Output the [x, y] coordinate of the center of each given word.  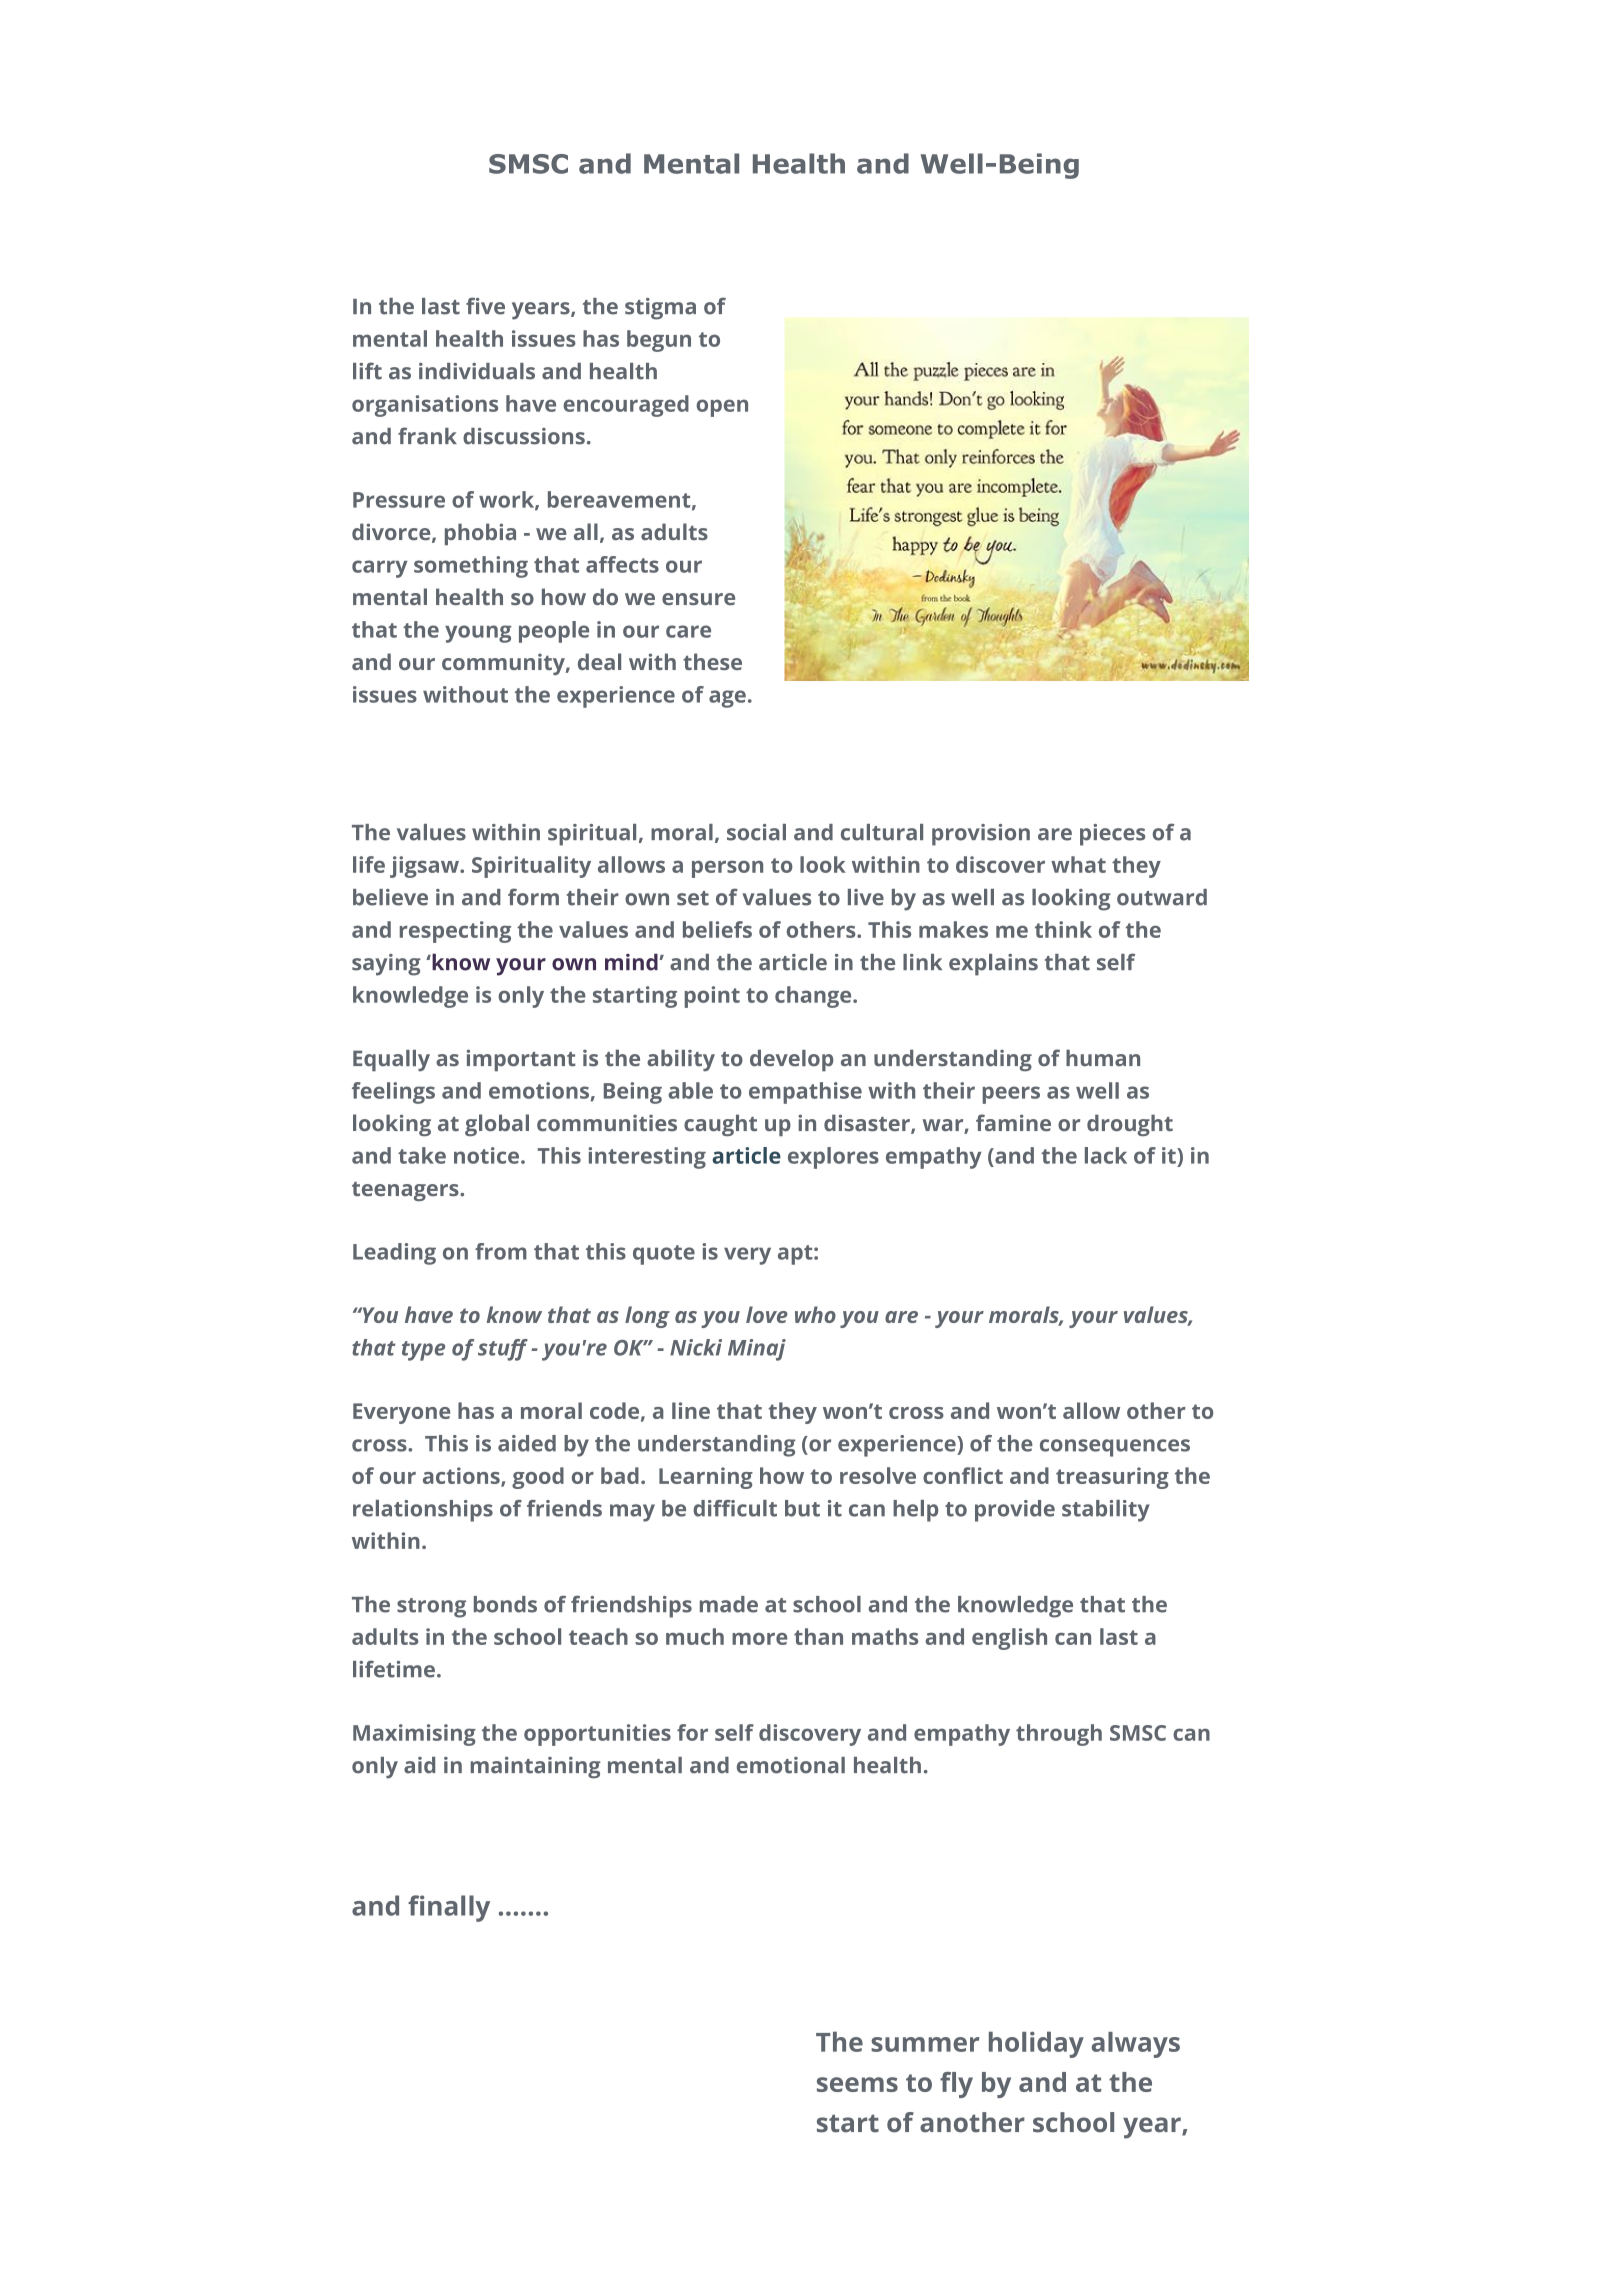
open [722, 408]
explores [833, 1158]
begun [659, 341]
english [1009, 1639]
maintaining [536, 1768]
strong [431, 1608]
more [759, 1639]
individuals [477, 371]
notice [486, 1155]
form [533, 897]
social [756, 832]
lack [1106, 1155]
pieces [1112, 835]
